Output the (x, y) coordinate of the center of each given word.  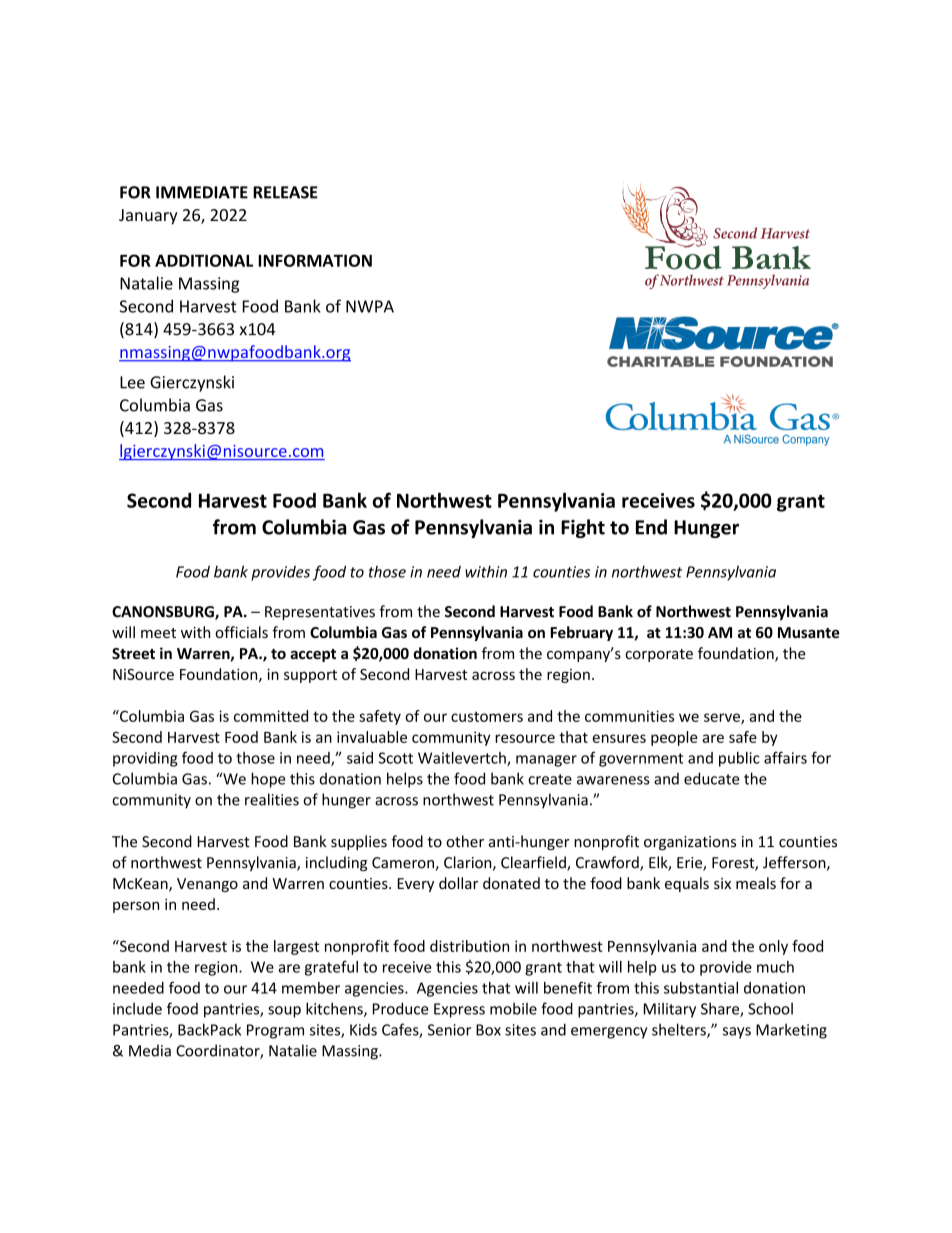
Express (459, 1010)
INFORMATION (315, 260)
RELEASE (285, 192)
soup (284, 1012)
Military (670, 1010)
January (148, 217)
